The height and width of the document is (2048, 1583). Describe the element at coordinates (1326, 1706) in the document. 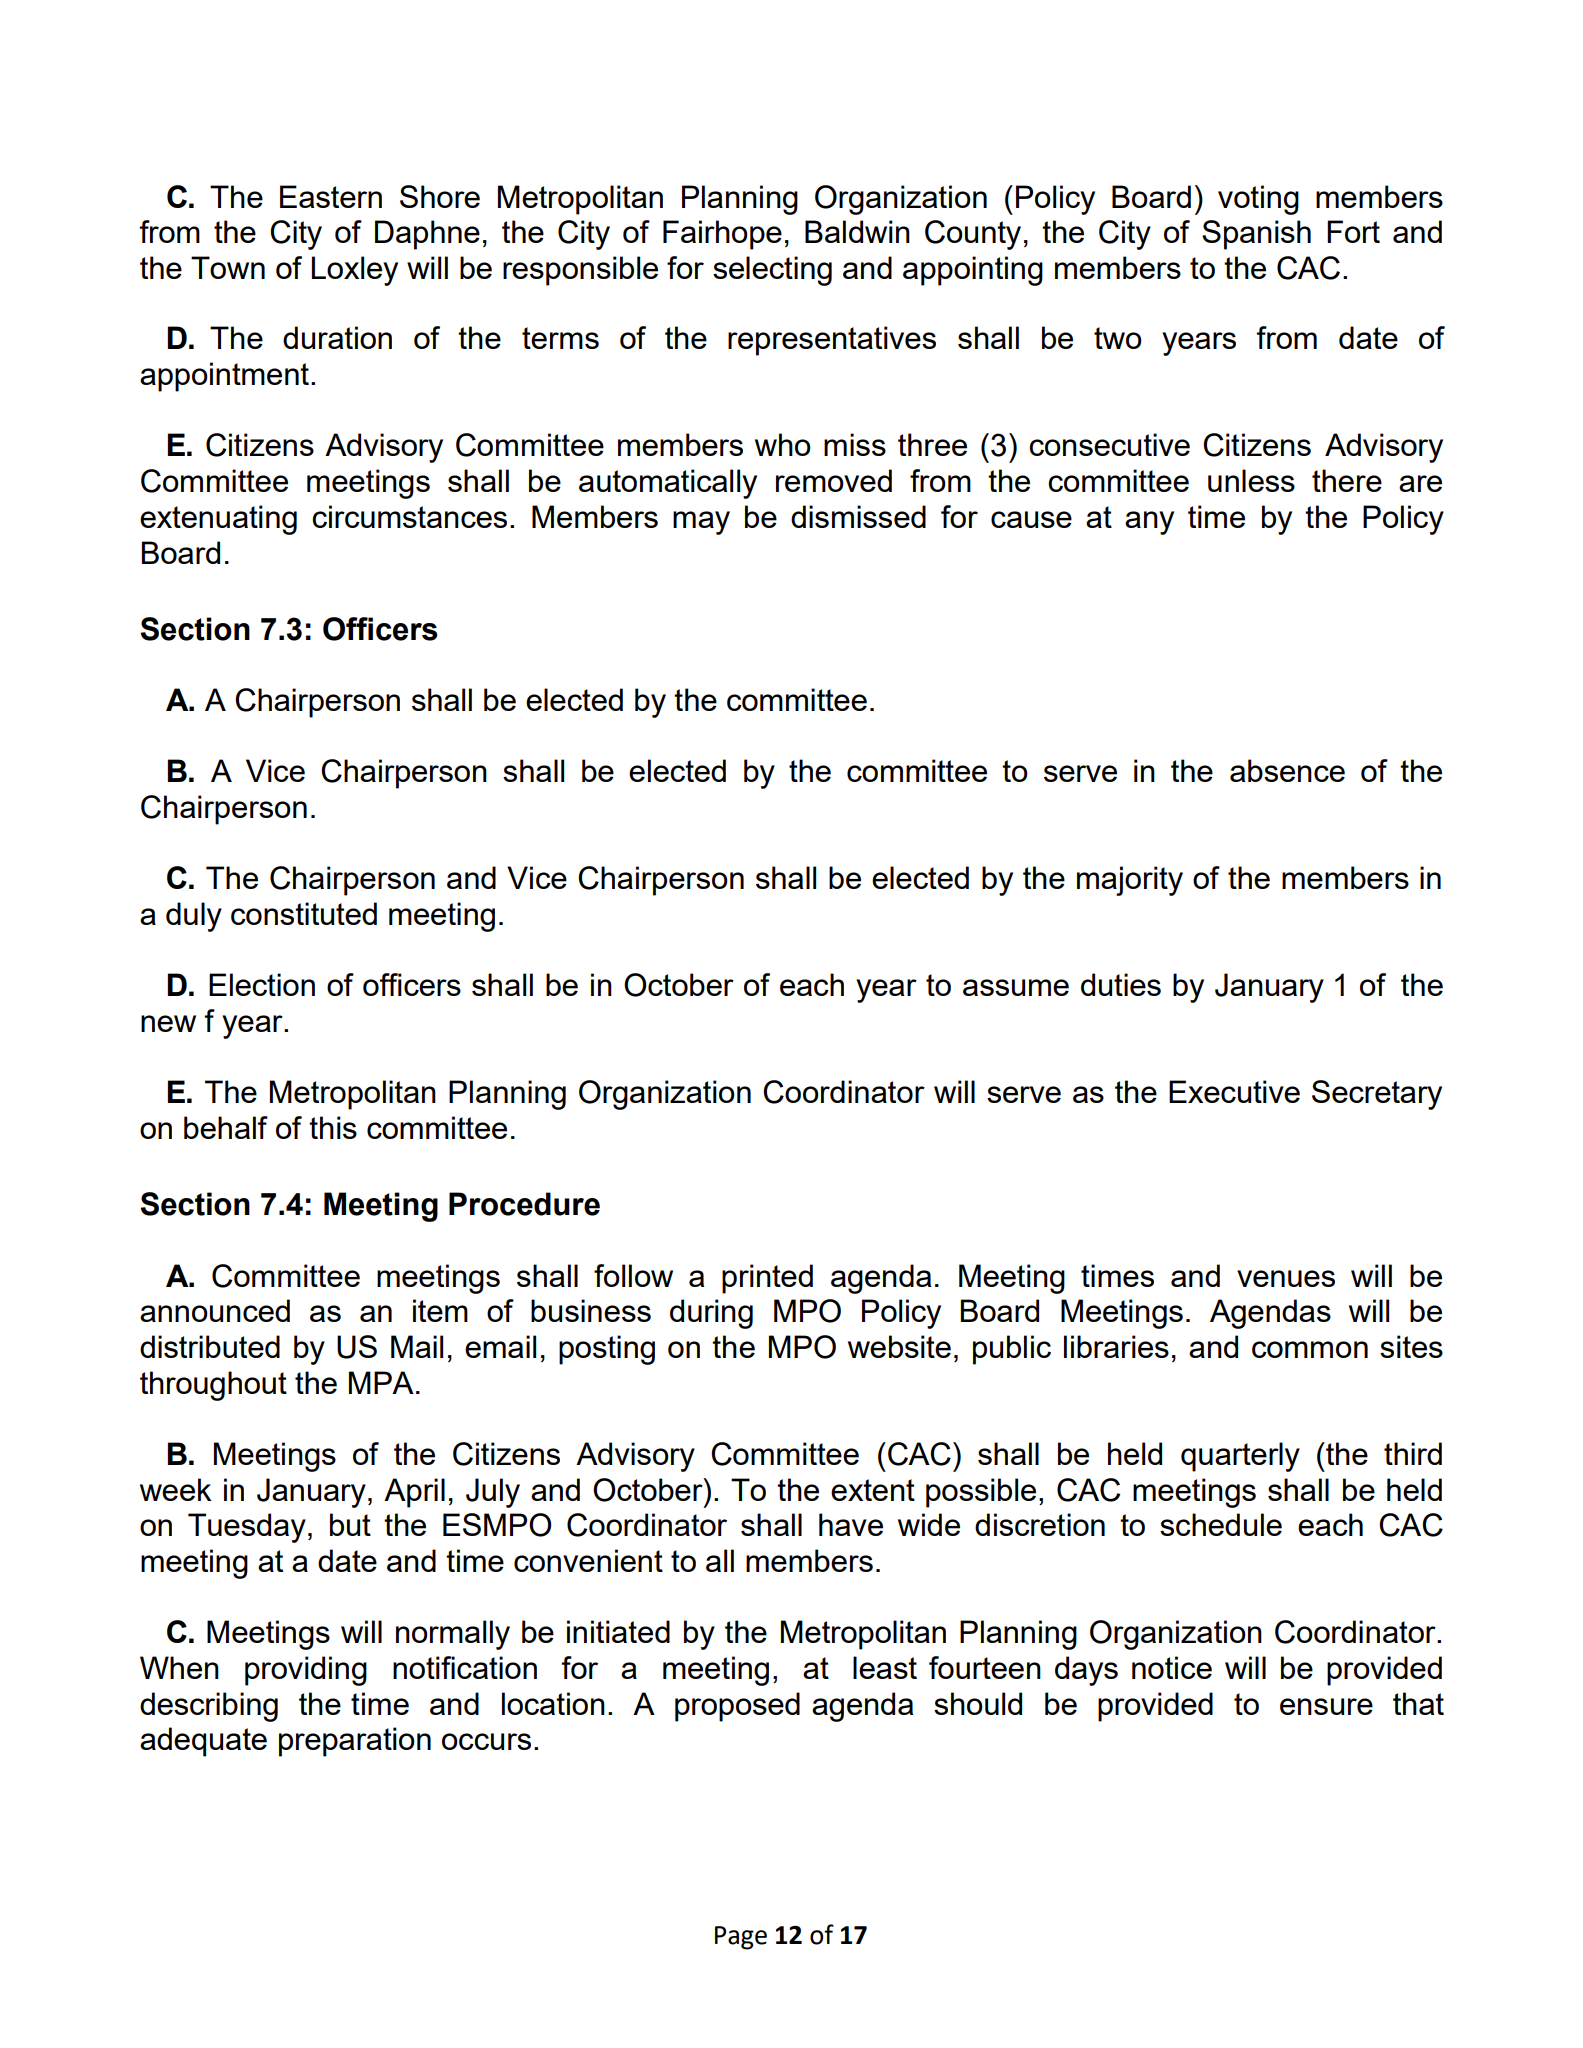

I see `ensure` at that location.
